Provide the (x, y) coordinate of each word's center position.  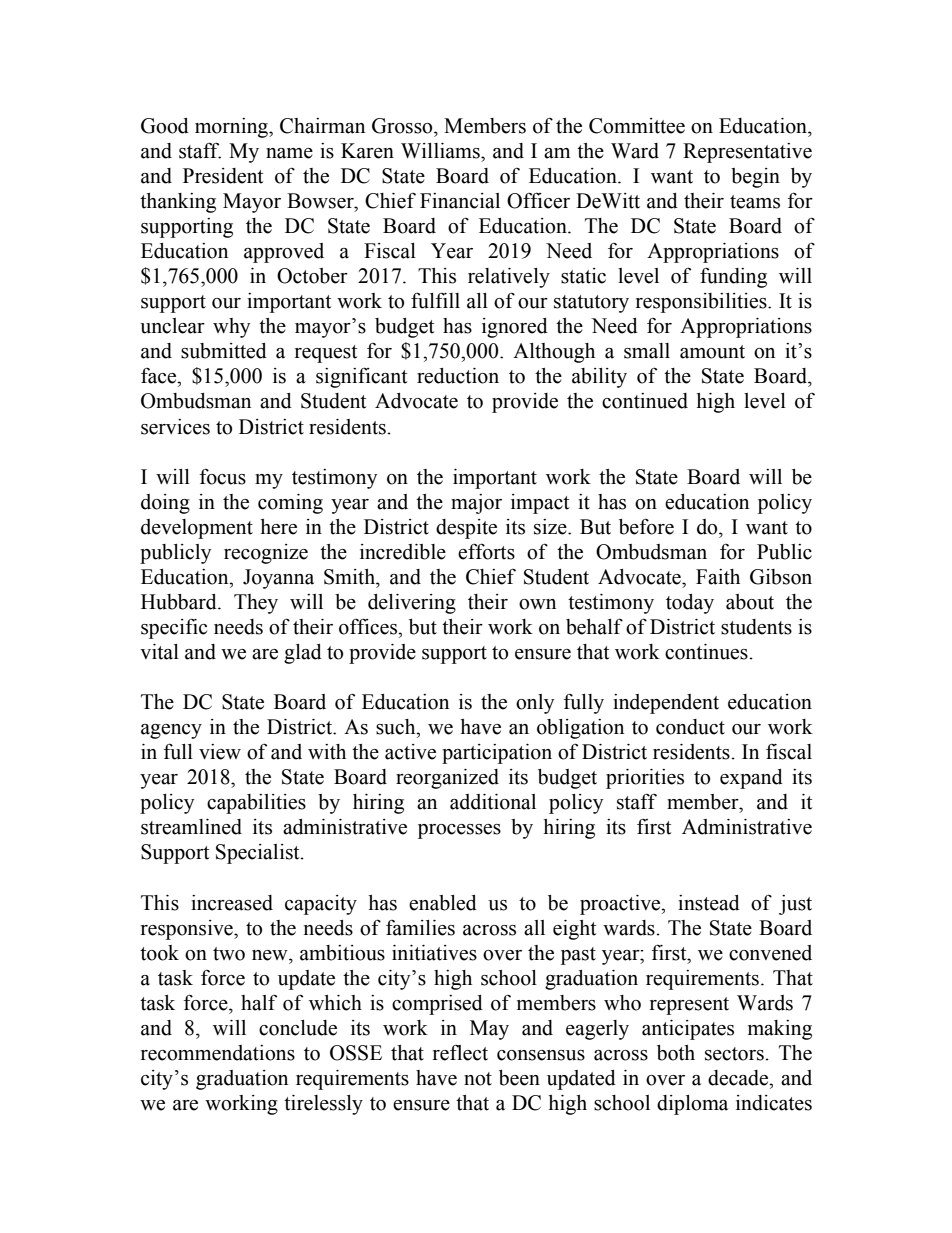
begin (755, 178)
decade (739, 1078)
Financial (460, 201)
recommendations (218, 1053)
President (223, 176)
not (478, 1079)
